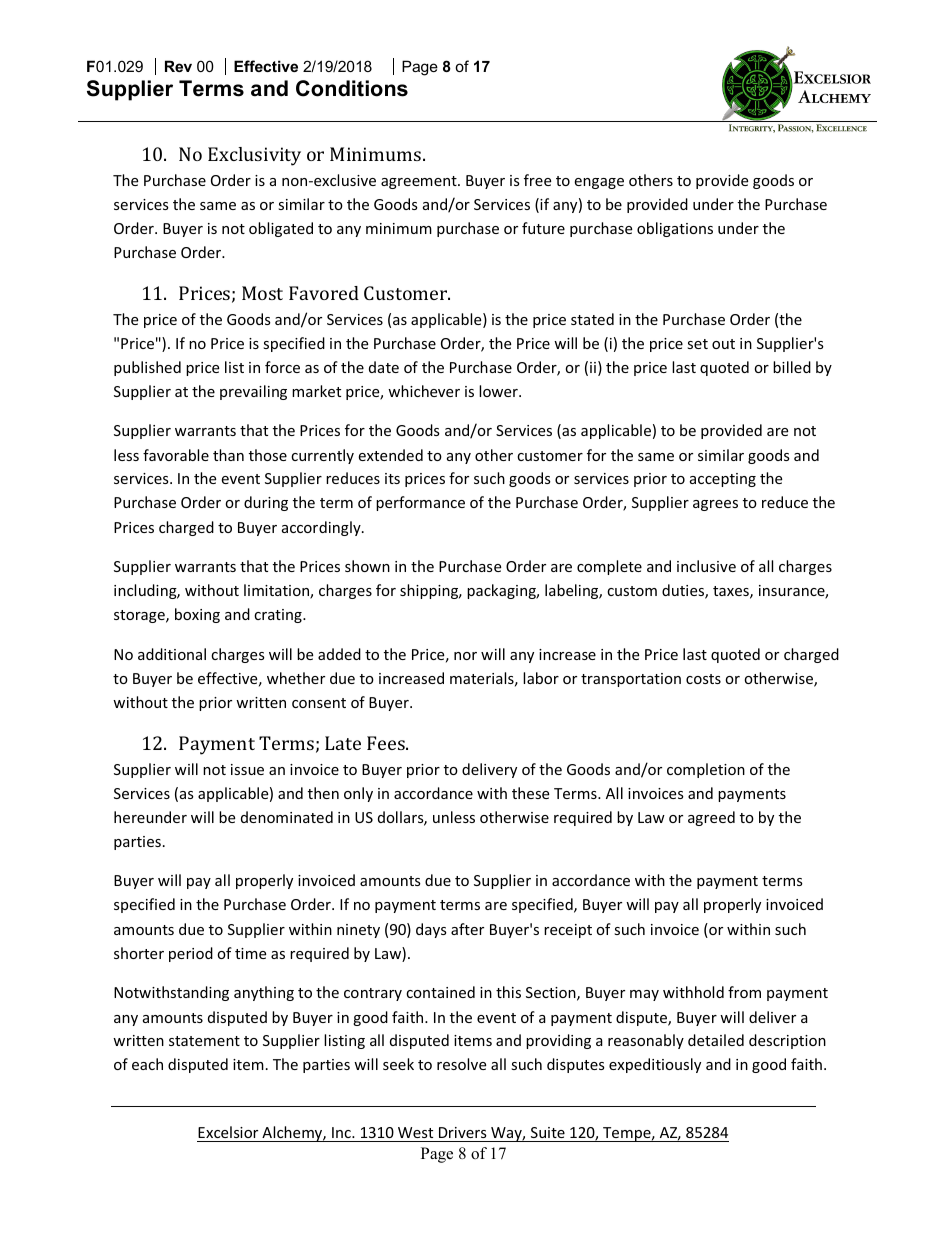 This screenshot has width=952, height=1233. What do you see at coordinates (465, 656) in the screenshot?
I see `nor` at bounding box center [465, 656].
